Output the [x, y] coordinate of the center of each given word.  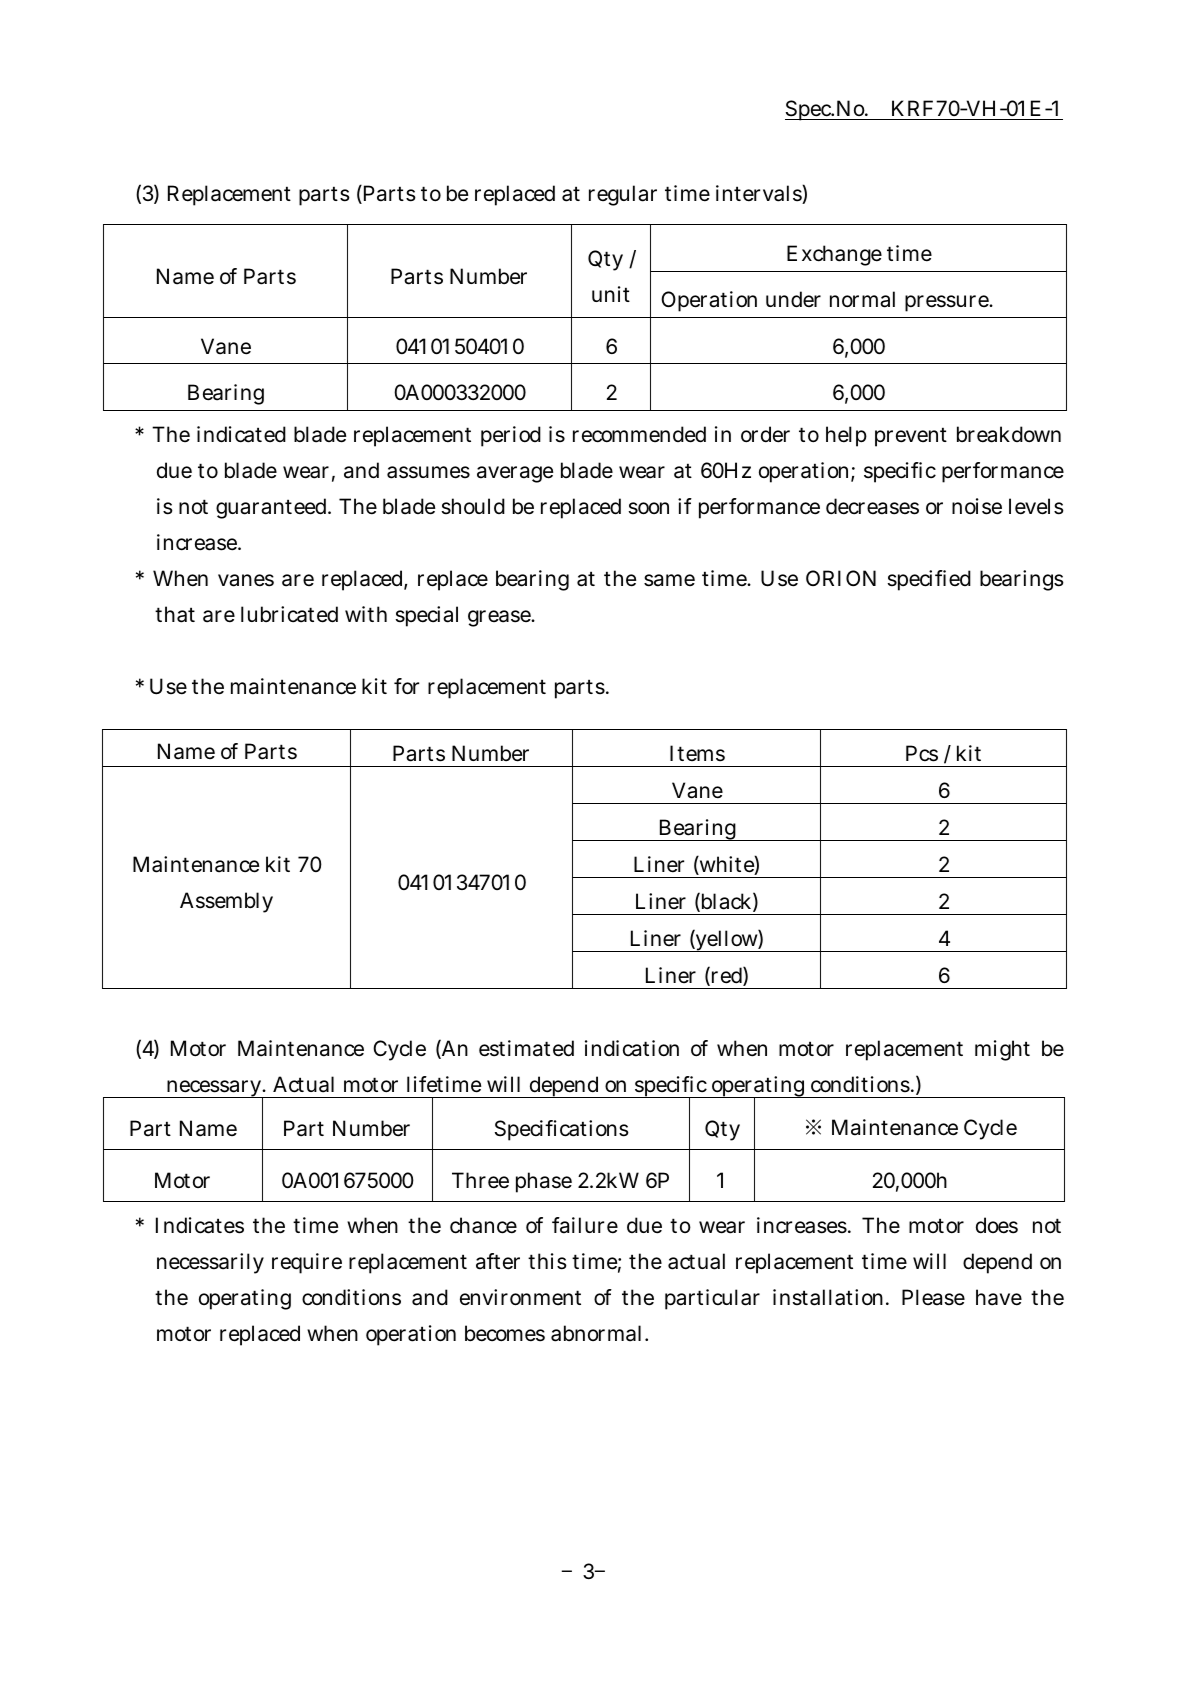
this [547, 1261]
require [307, 1263]
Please [933, 1297]
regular [623, 195]
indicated [241, 434]
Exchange [834, 255]
